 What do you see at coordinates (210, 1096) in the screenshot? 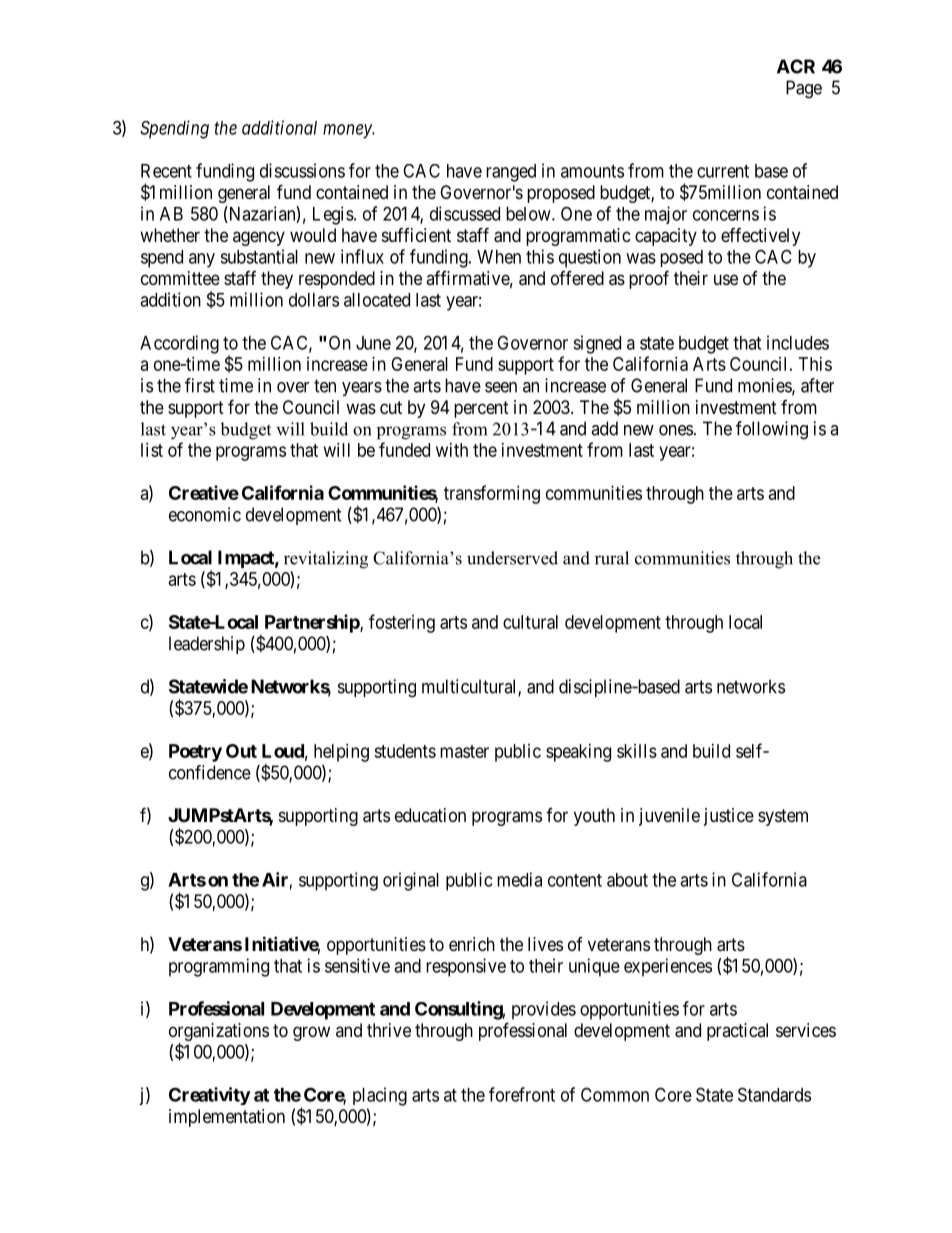
I see `Creativity` at bounding box center [210, 1096].
